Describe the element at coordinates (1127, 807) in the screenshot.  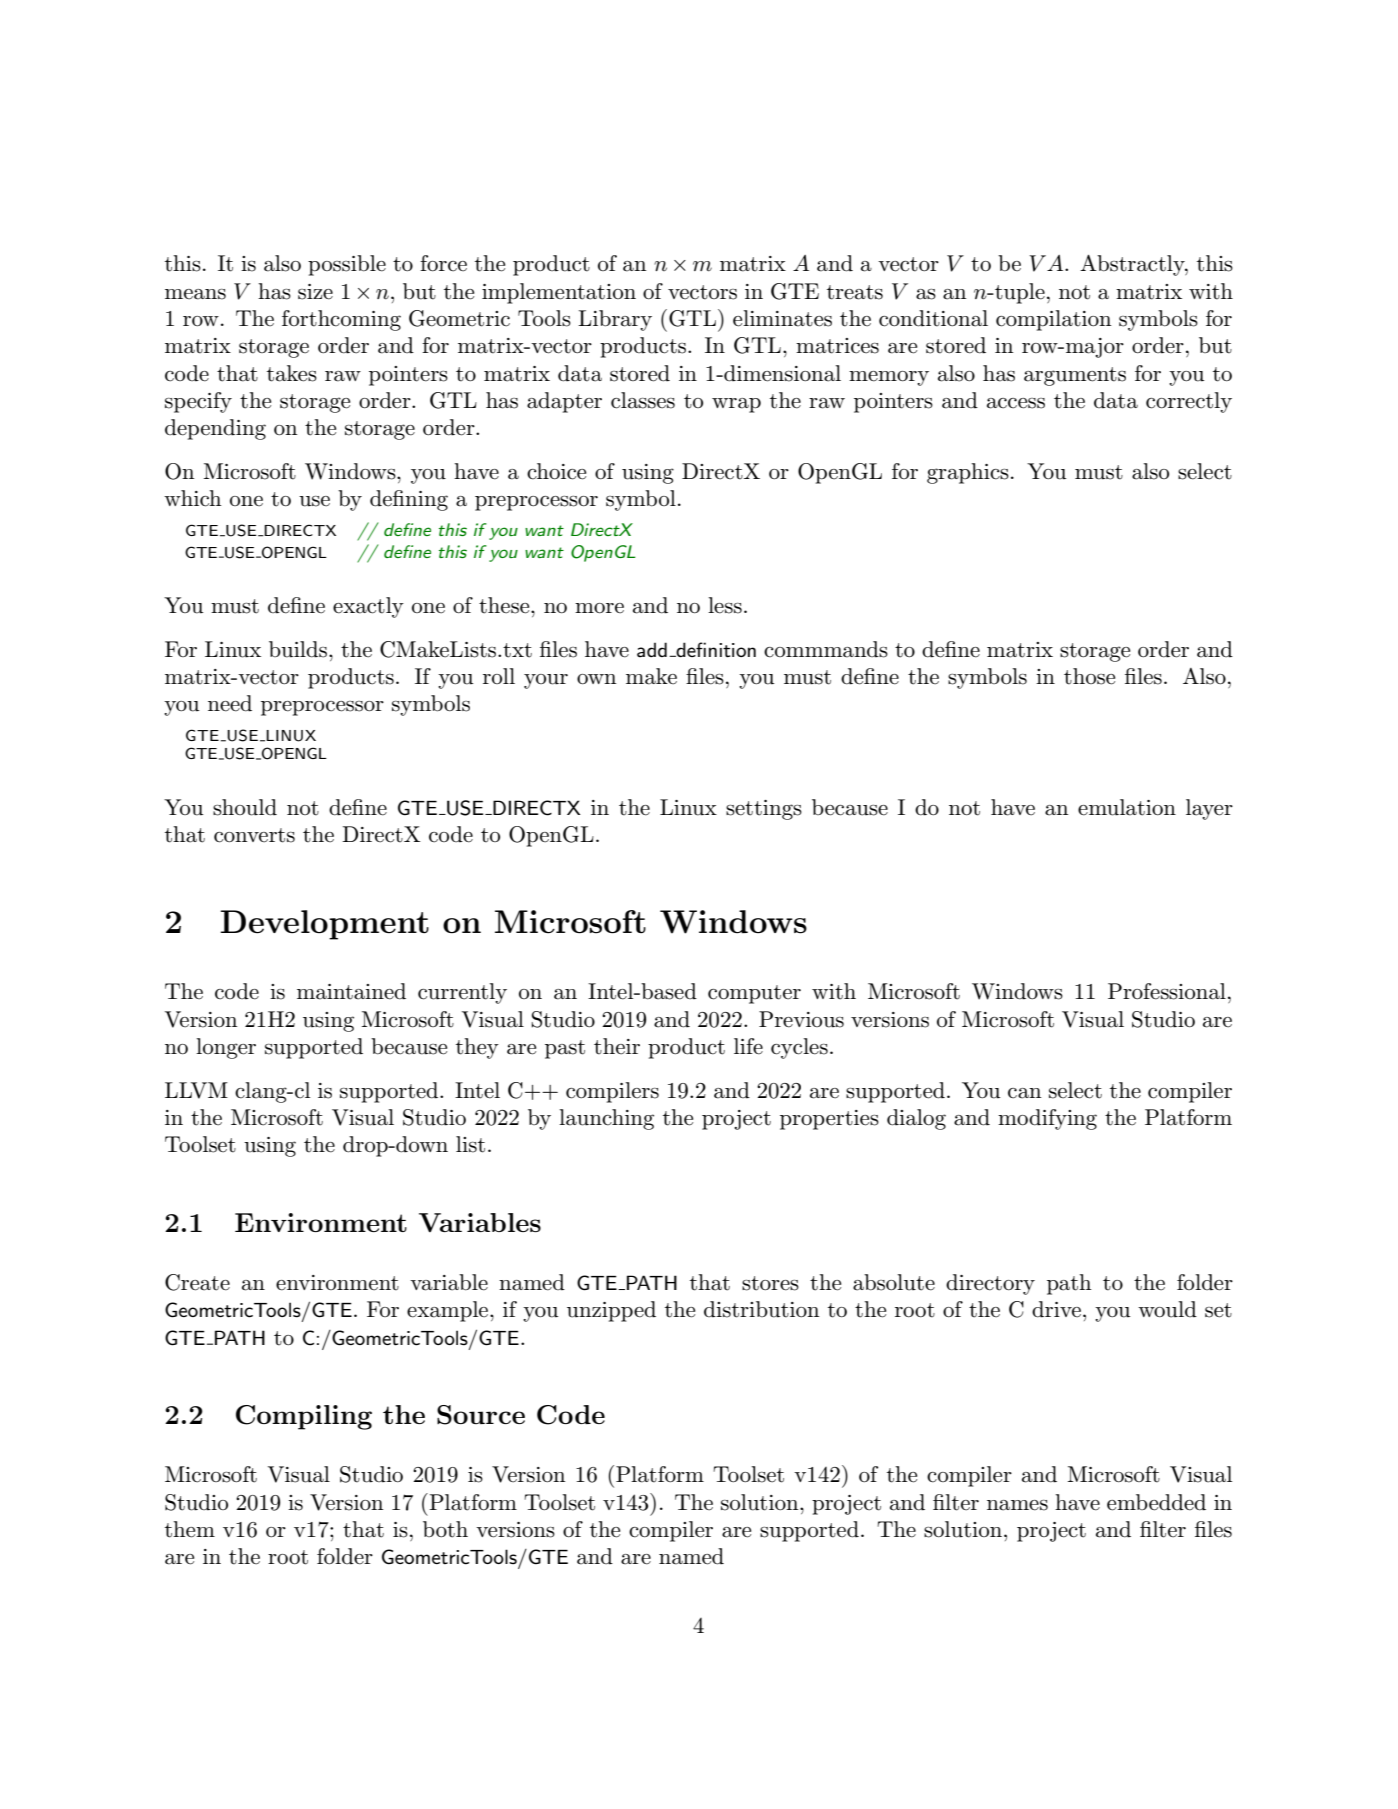
I see `emulation` at that location.
